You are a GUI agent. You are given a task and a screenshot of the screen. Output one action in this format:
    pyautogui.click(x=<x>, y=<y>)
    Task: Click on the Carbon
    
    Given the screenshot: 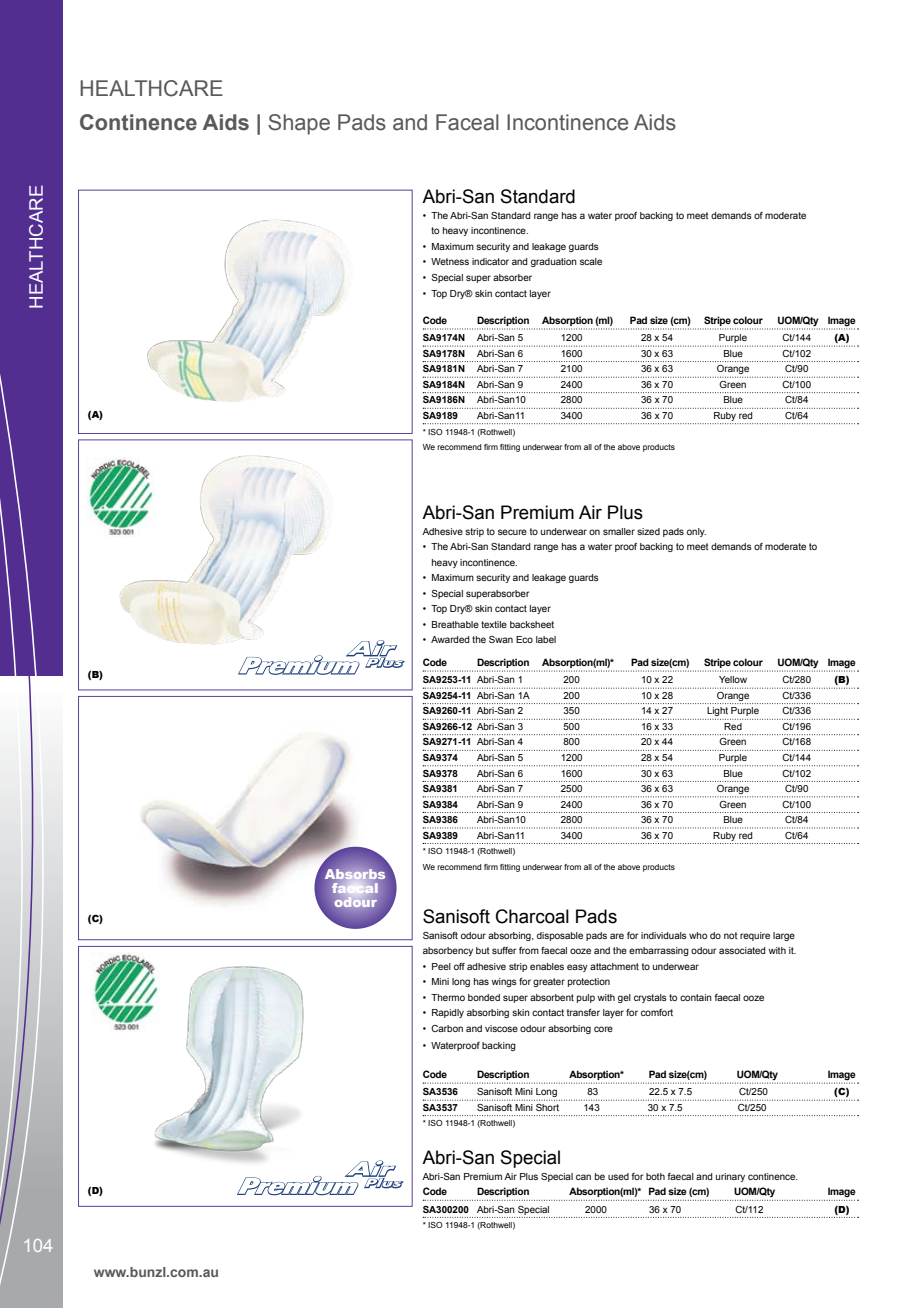 What is the action you would take?
    pyautogui.click(x=447, y=1028)
